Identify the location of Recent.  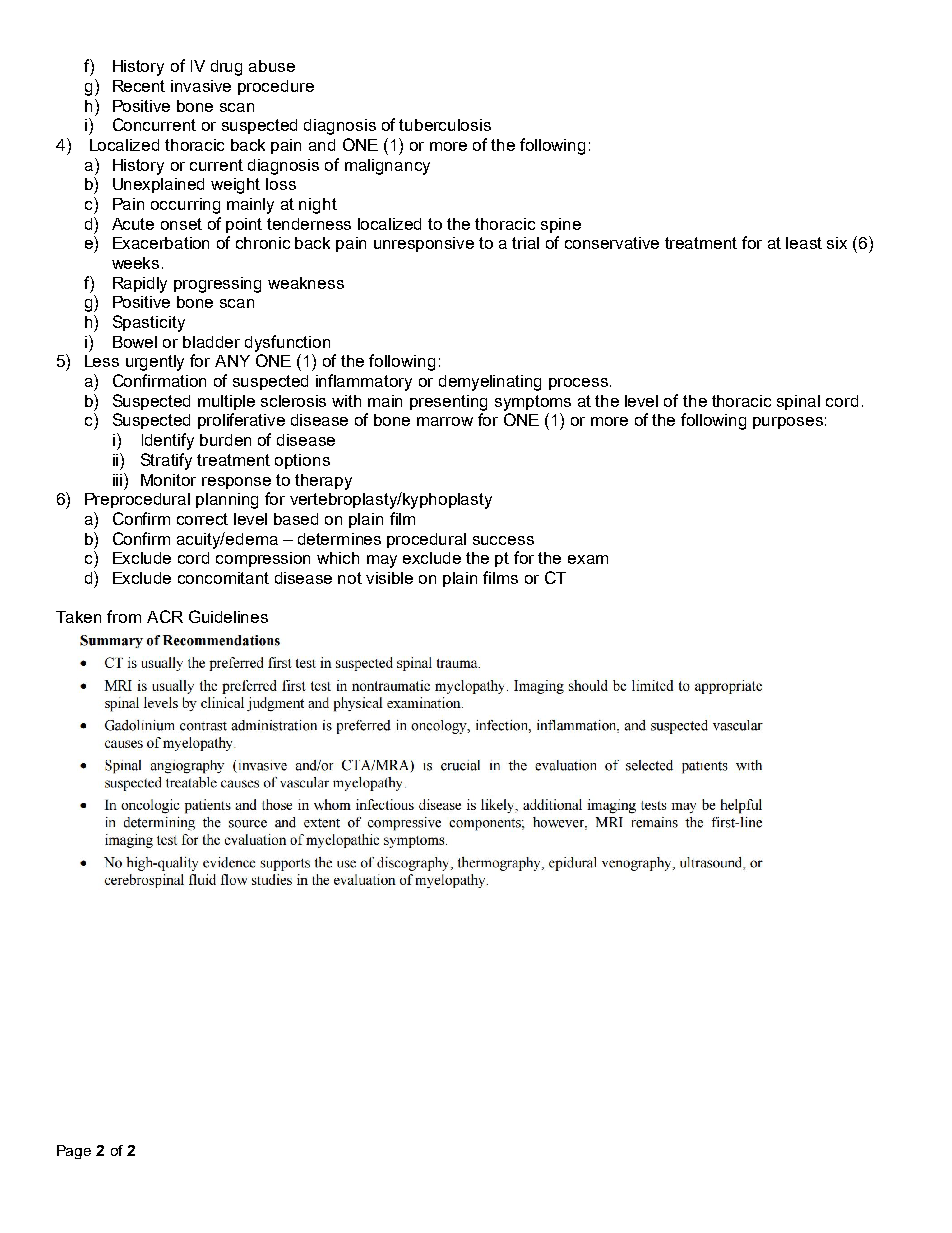
(139, 86).
